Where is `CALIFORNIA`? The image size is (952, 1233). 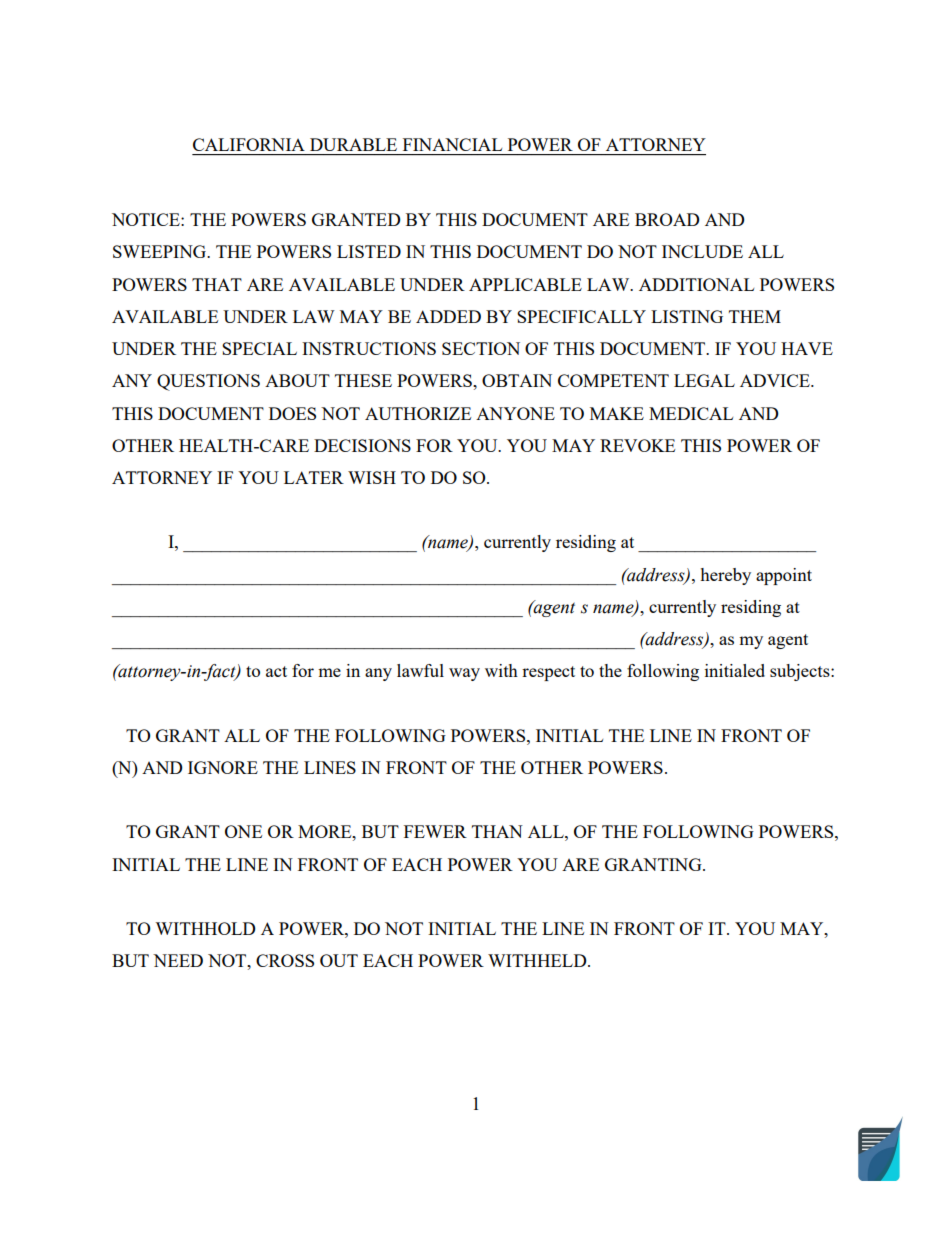
CALIFORNIA is located at coordinates (249, 144).
